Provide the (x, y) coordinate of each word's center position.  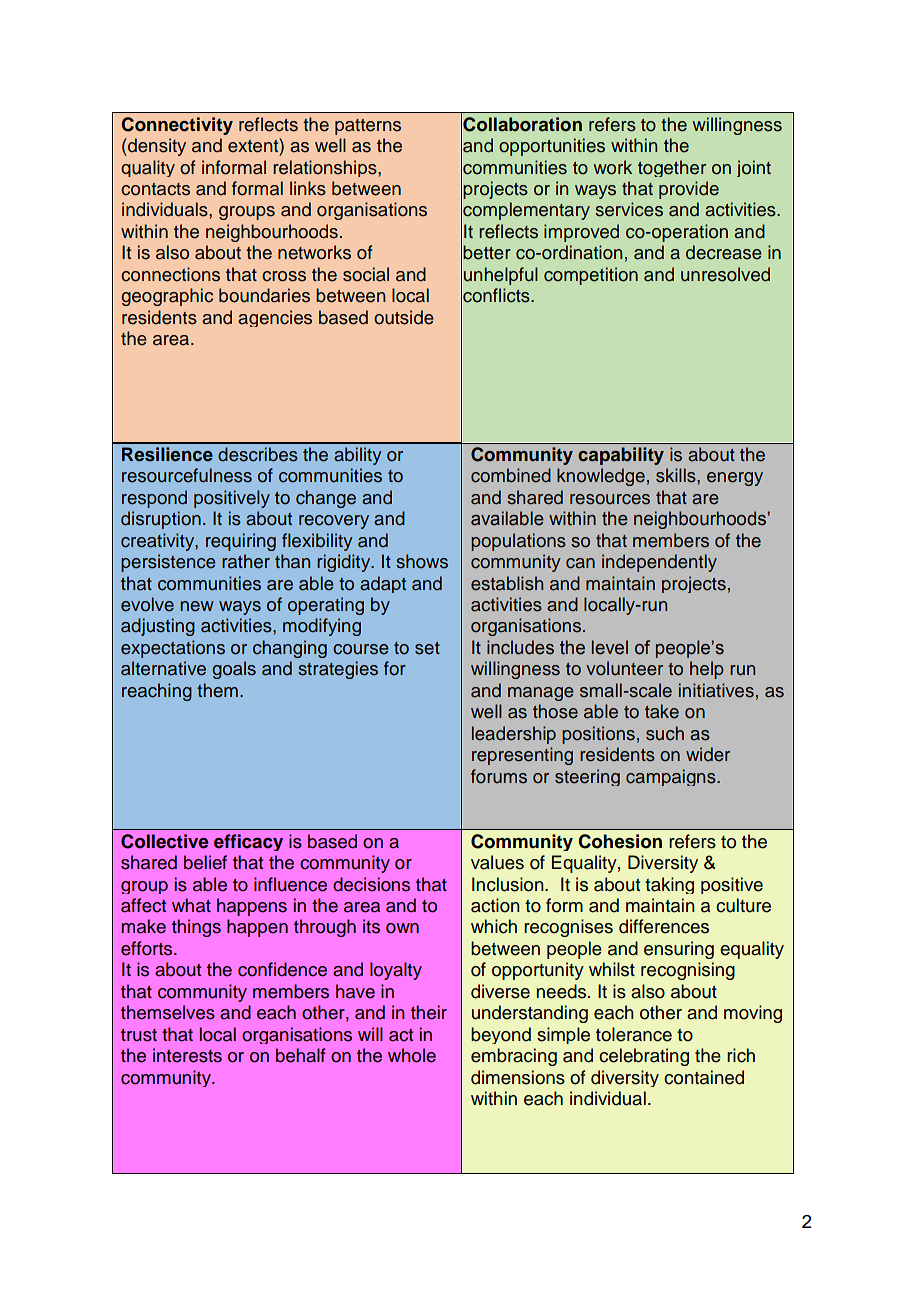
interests (187, 1055)
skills (677, 475)
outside (404, 317)
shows (422, 561)
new (197, 606)
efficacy (248, 842)
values (497, 862)
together (672, 168)
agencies (275, 318)
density (156, 147)
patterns (368, 127)
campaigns (672, 777)
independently (659, 563)
